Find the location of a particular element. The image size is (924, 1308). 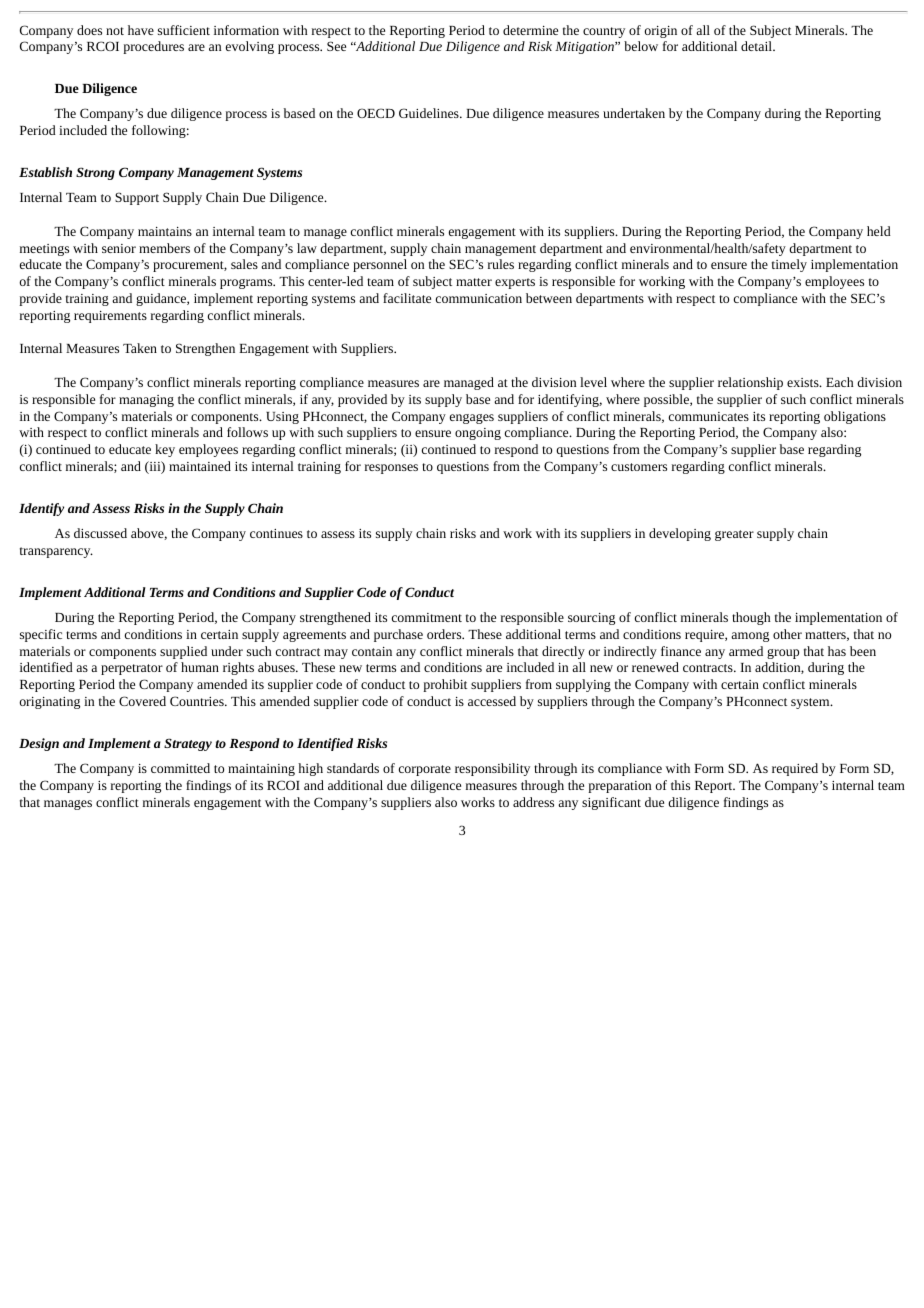

committed is located at coordinates (180, 768).
